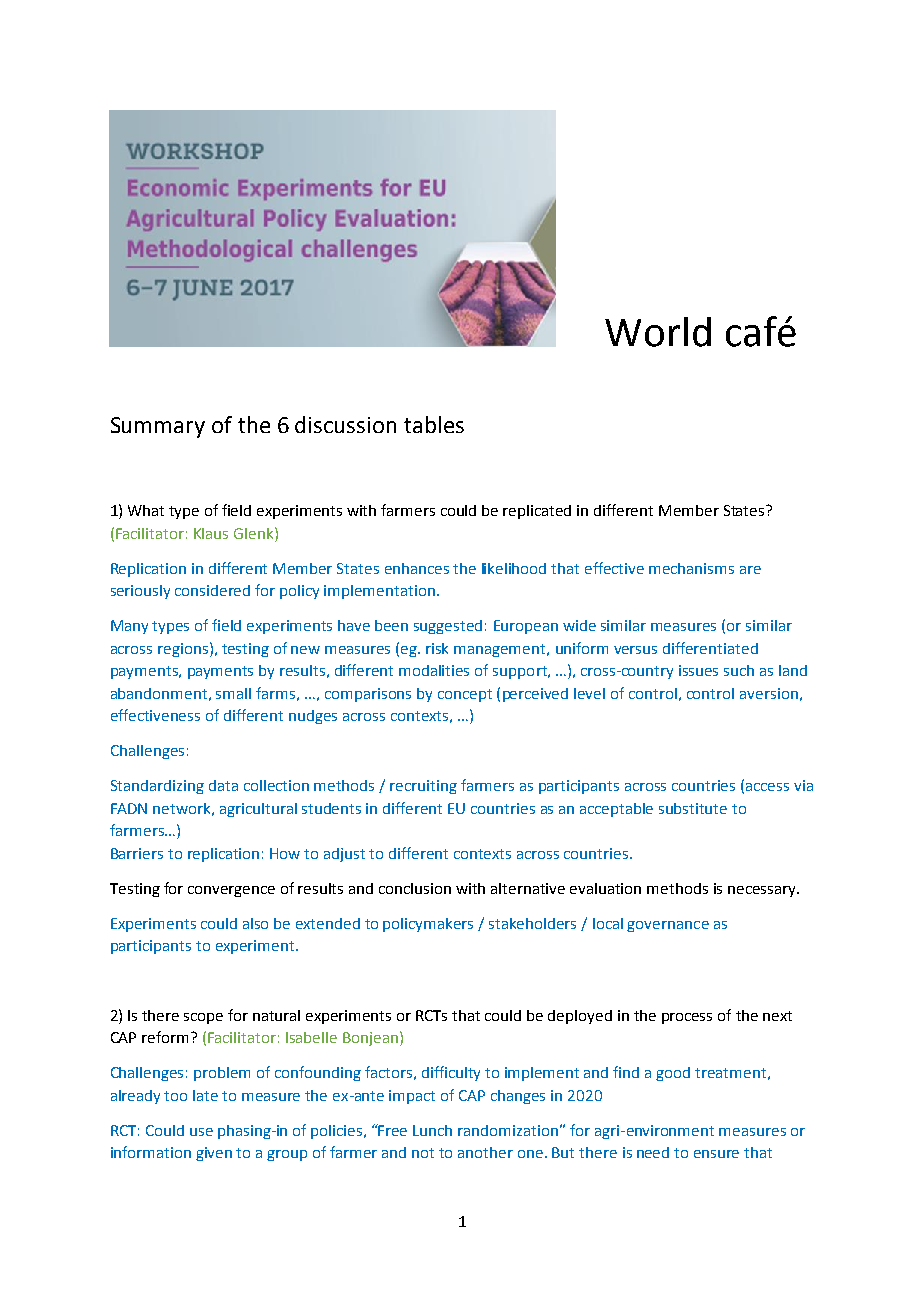  I want to click on use, so click(201, 1132).
